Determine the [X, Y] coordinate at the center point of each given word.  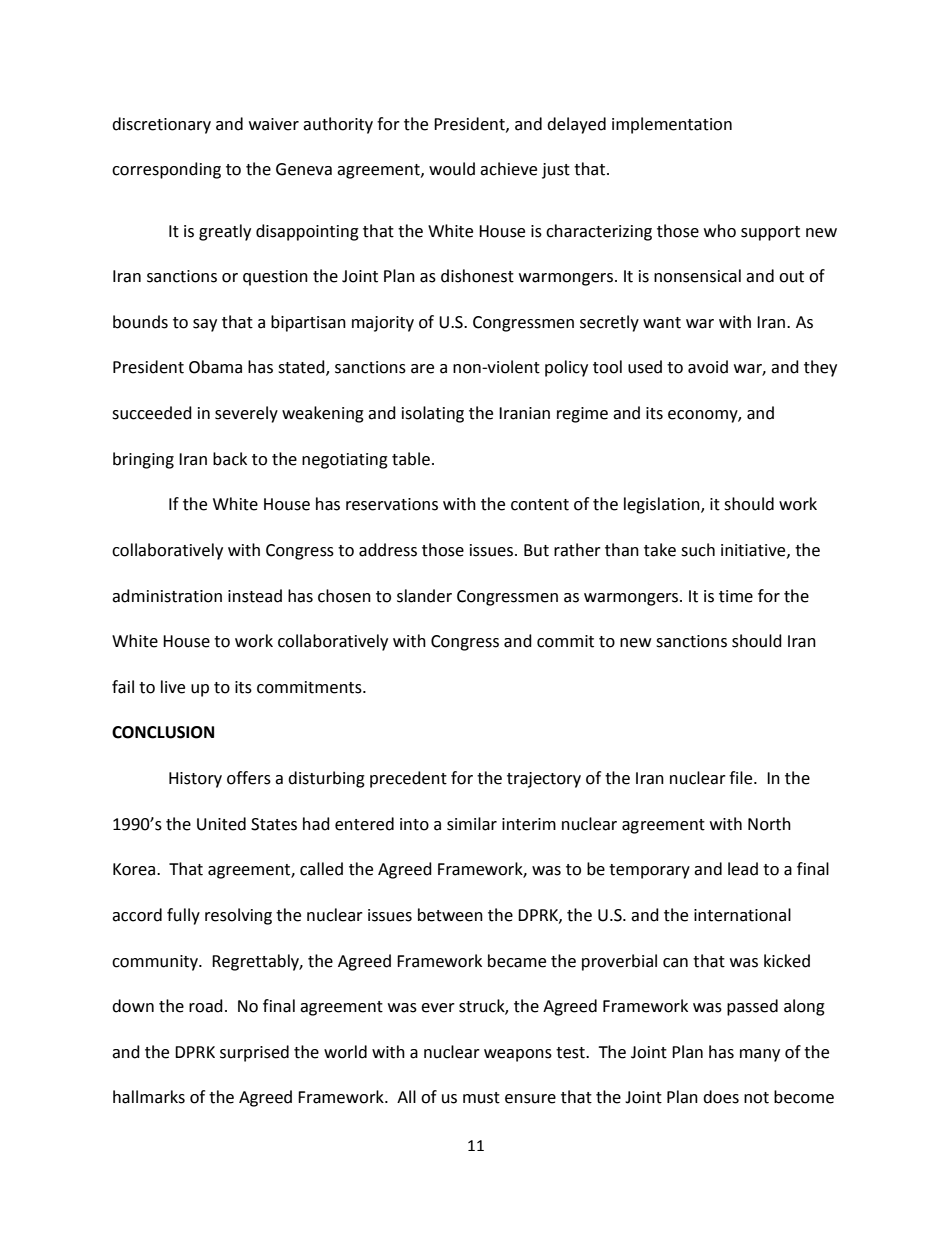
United [221, 824]
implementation [672, 125]
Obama [215, 367]
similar [472, 824]
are [422, 369]
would [452, 169]
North [769, 824]
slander [424, 596]
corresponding [166, 170]
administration [167, 596]
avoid [708, 367]
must [481, 1098]
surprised [254, 1053]
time [736, 596]
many [760, 1055]
